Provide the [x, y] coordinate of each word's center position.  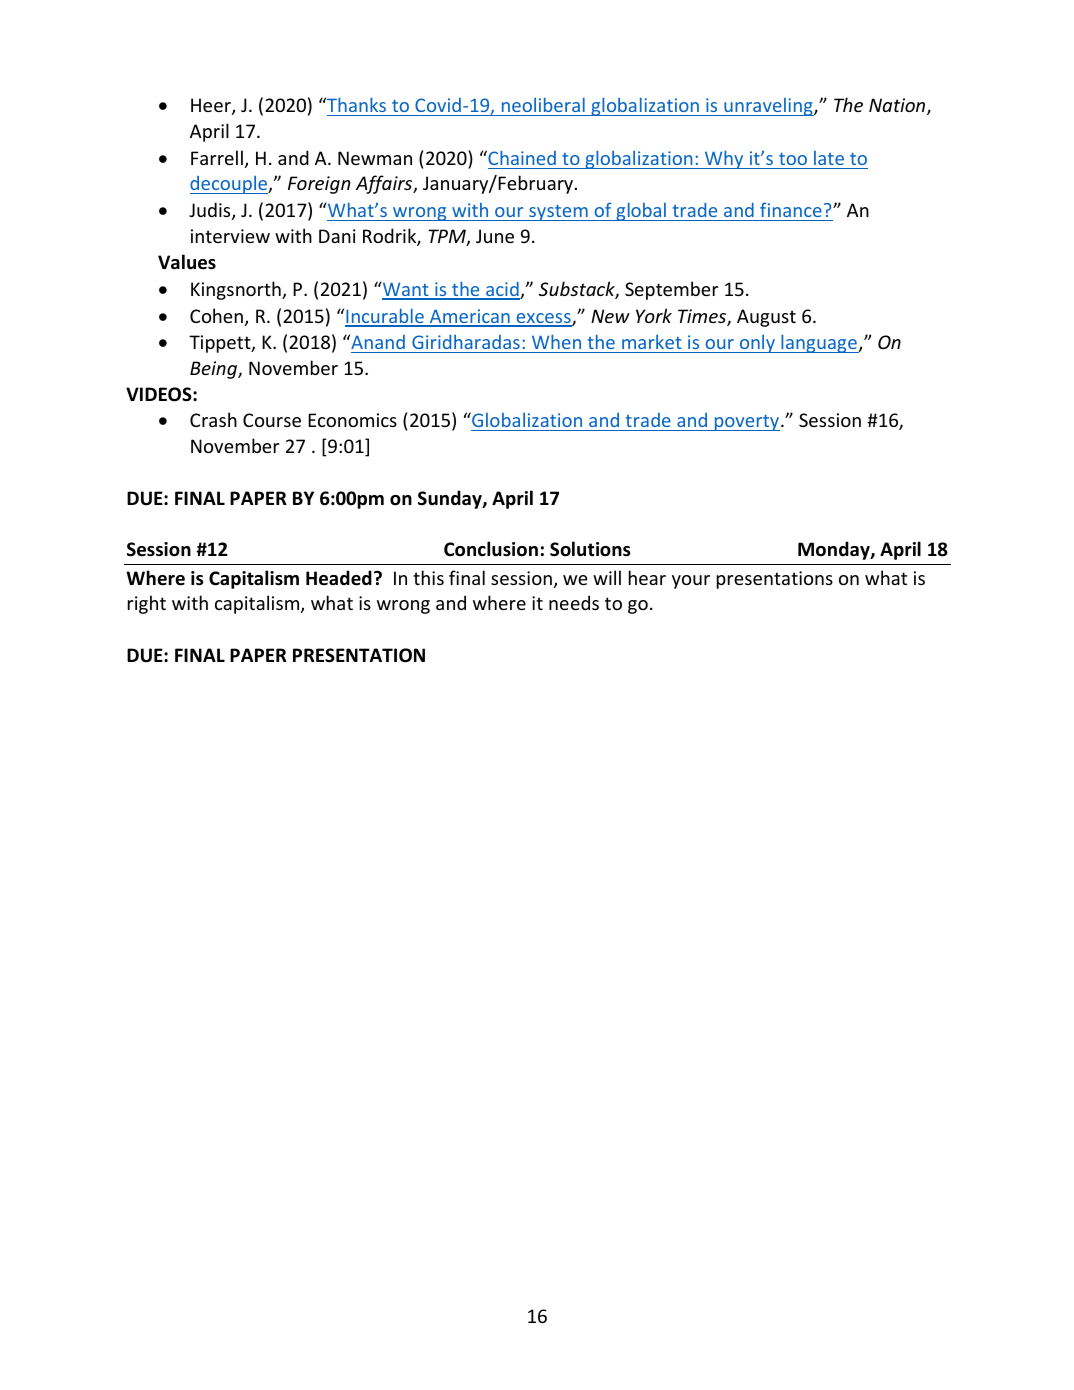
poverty [747, 423]
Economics [352, 420]
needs [574, 602]
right [147, 604]
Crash [213, 419]
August [766, 318]
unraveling [768, 107]
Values [187, 262]
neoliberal [543, 105]
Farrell [217, 157]
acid [502, 290]
